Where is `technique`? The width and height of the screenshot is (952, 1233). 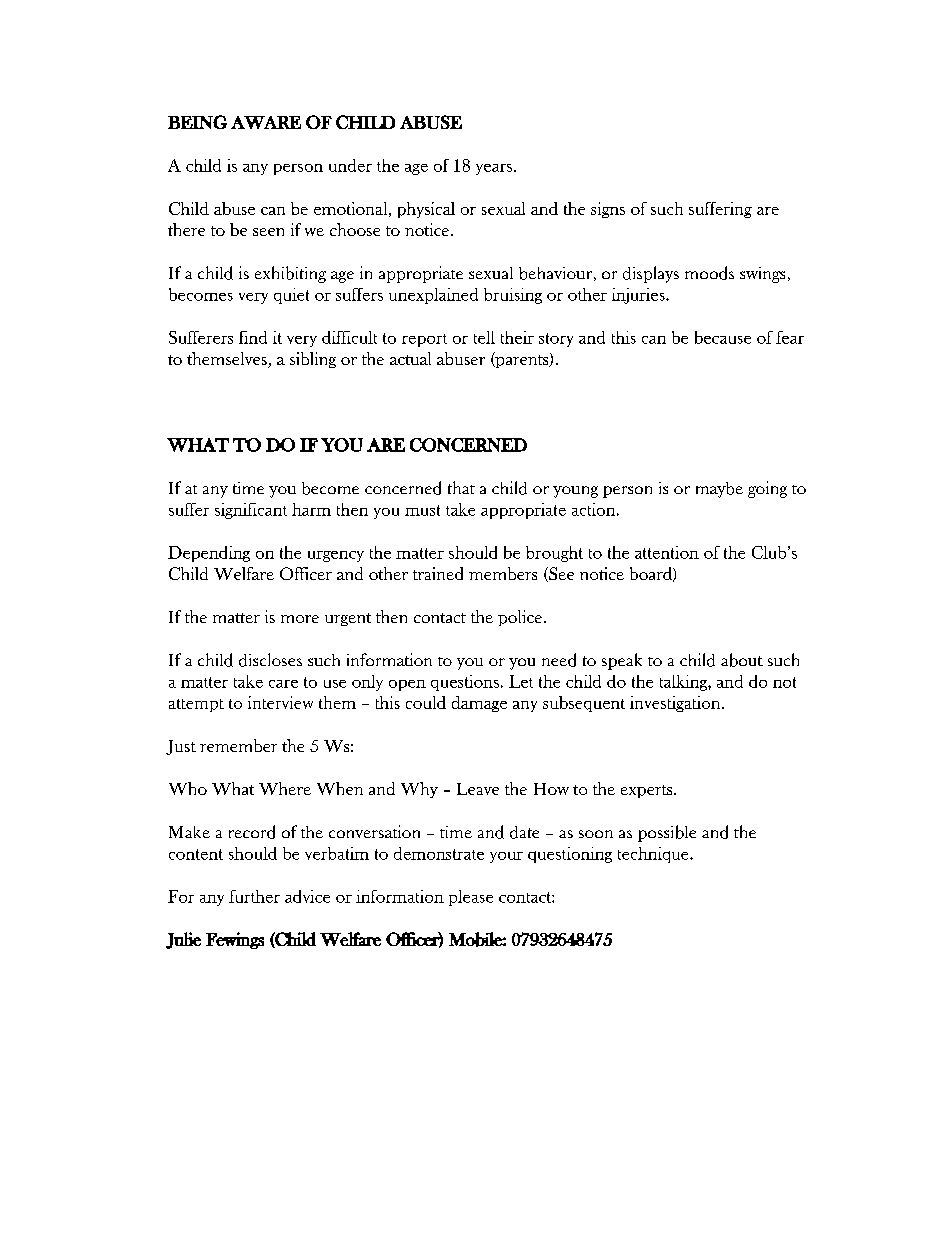 technique is located at coordinates (654, 855).
